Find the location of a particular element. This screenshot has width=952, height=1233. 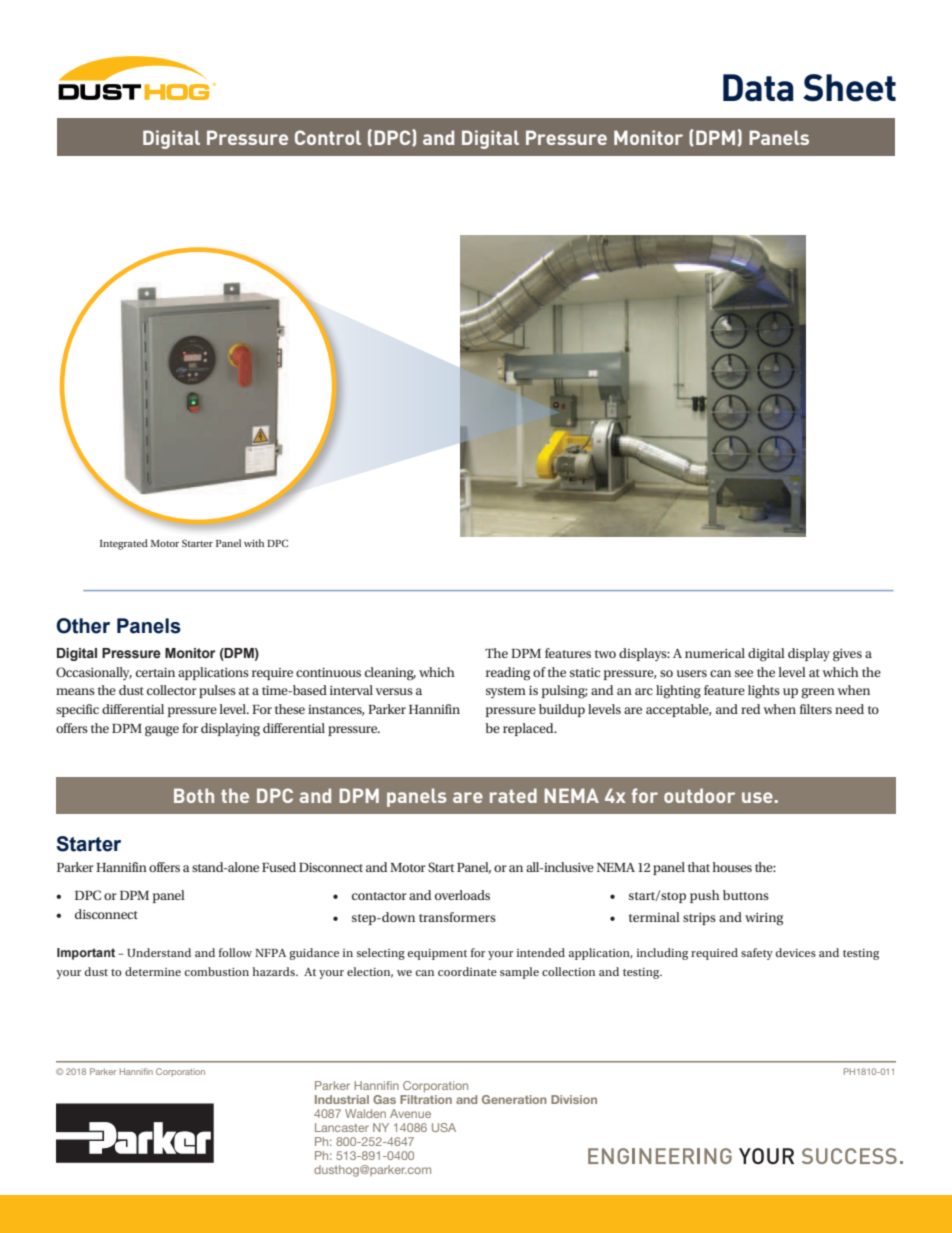

Control is located at coordinates (328, 137).
